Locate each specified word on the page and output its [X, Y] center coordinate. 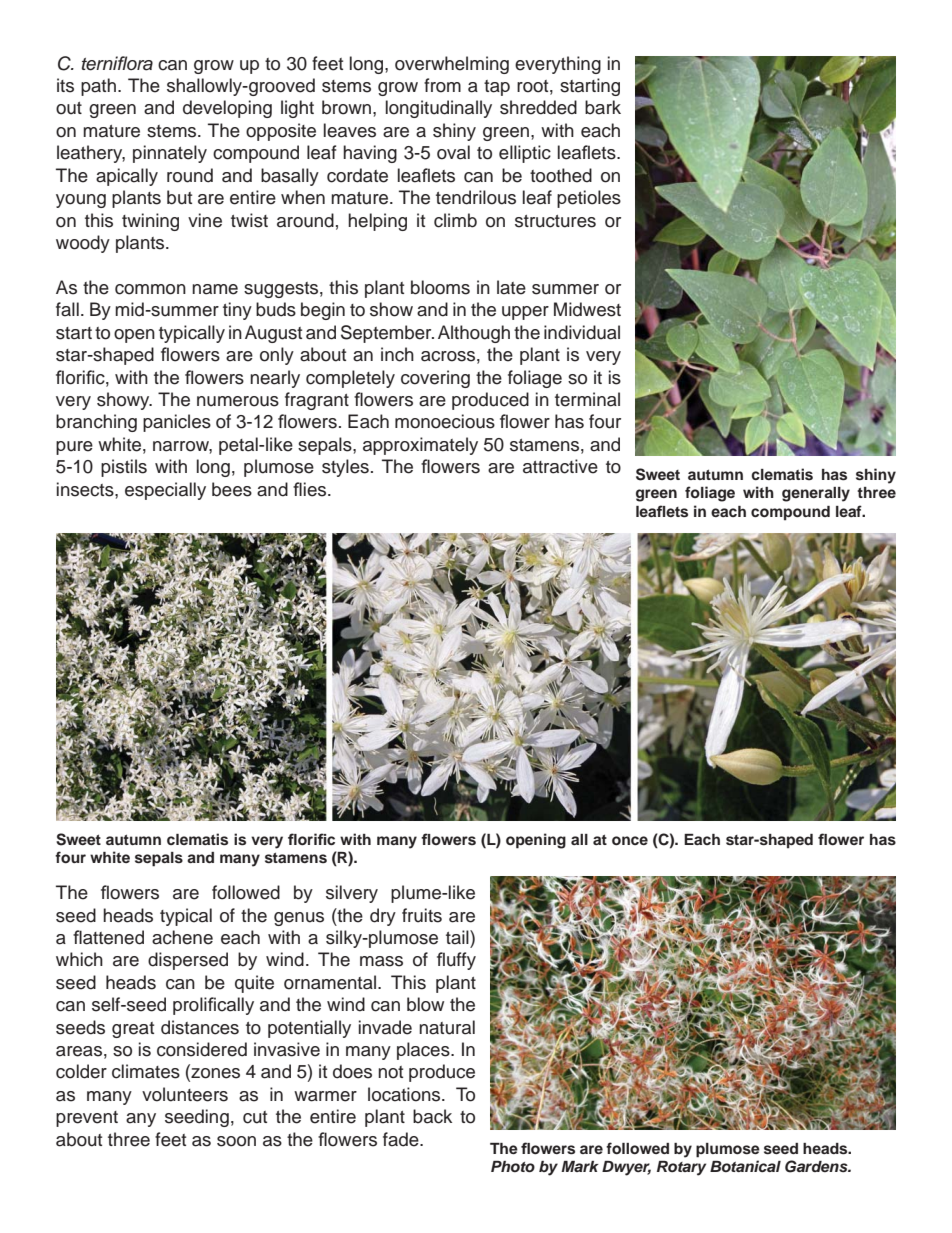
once [630, 841]
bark [603, 107]
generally [816, 494]
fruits [422, 915]
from [442, 85]
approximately [420, 446]
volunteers [185, 1094]
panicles [177, 423]
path [98, 87]
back [432, 1116]
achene [182, 937]
